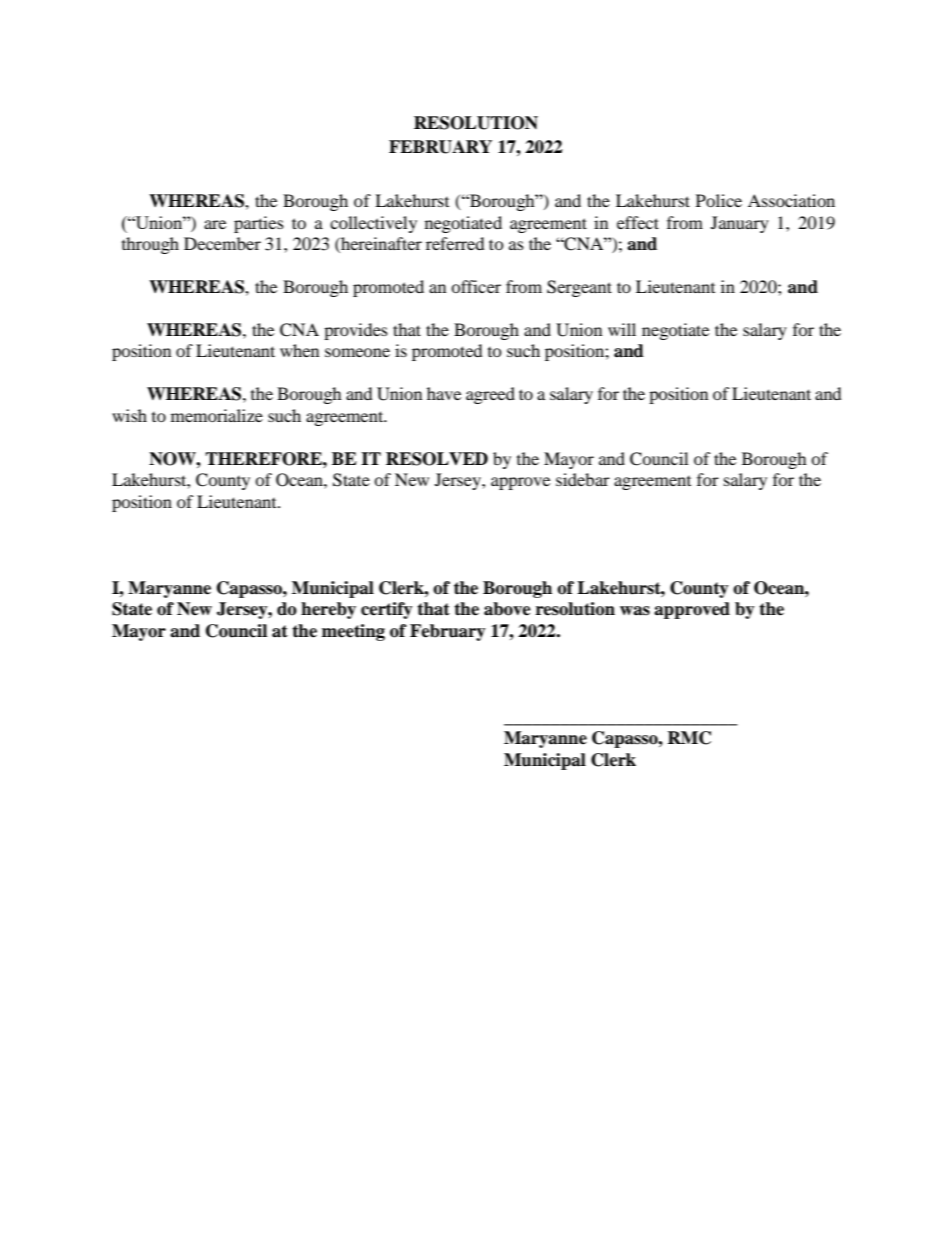 This screenshot has width=952, height=1233. Describe the element at coordinates (353, 632) in the screenshot. I see `meeting` at that location.
